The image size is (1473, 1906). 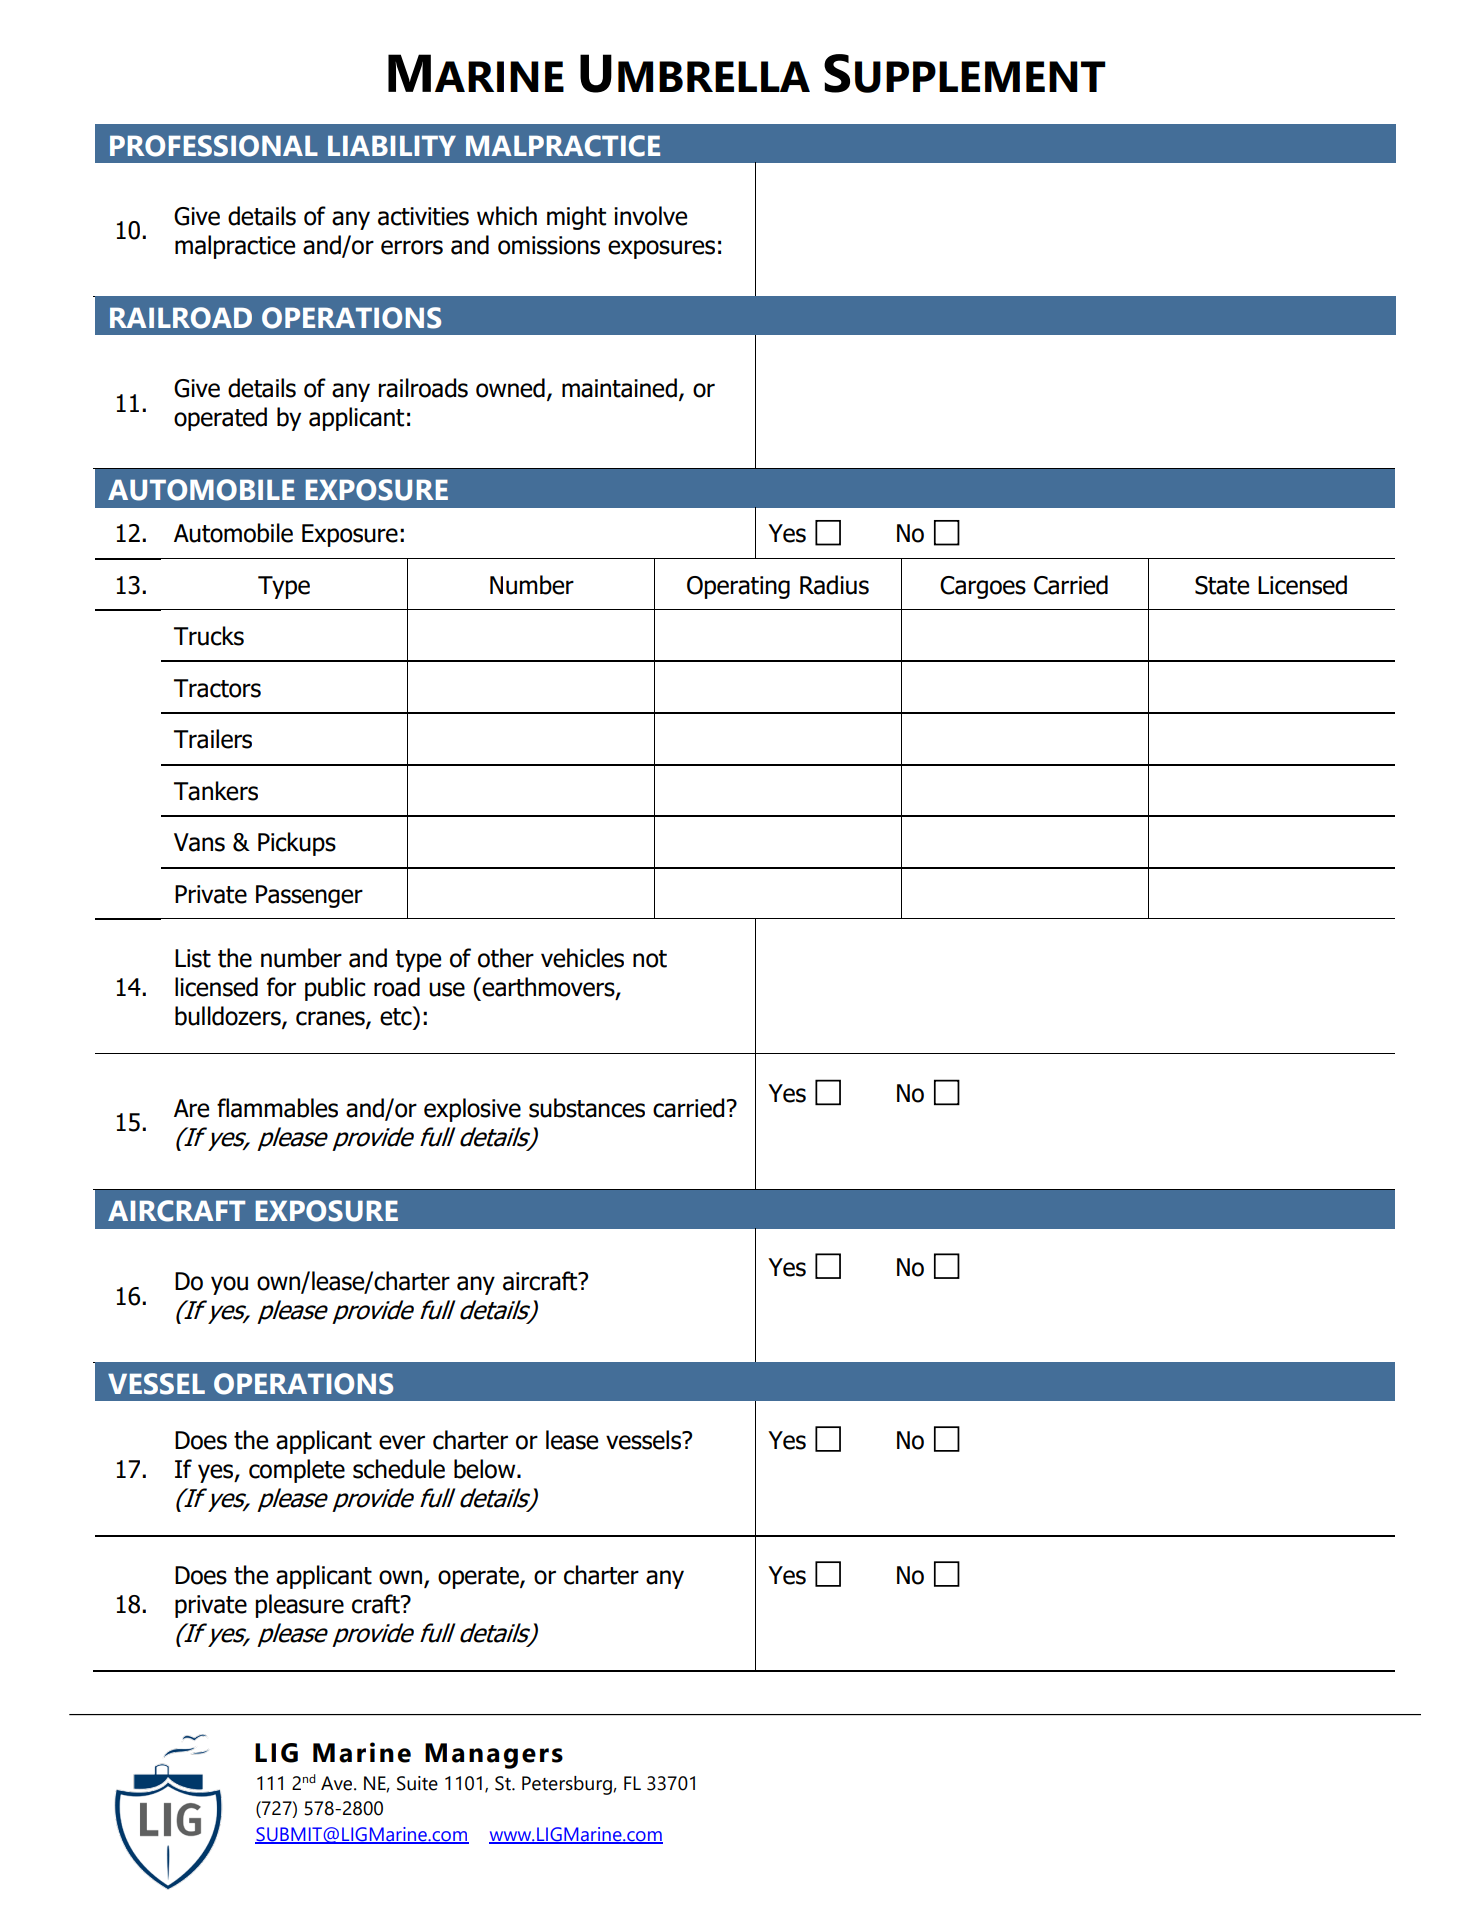 What do you see at coordinates (983, 587) in the image?
I see `Cargoes` at bounding box center [983, 587].
